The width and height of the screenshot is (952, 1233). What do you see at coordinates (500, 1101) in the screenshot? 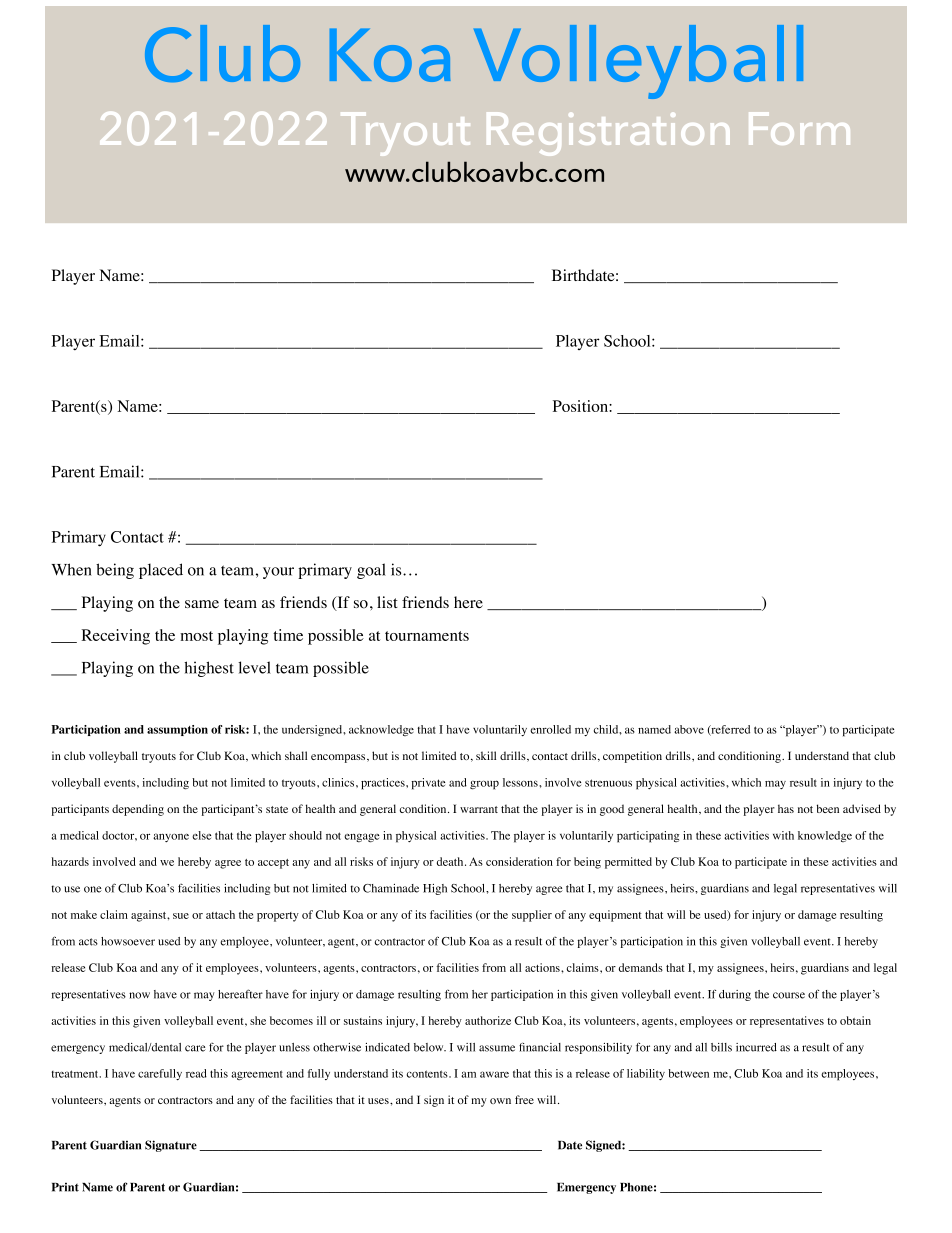
I see `own` at bounding box center [500, 1101].
